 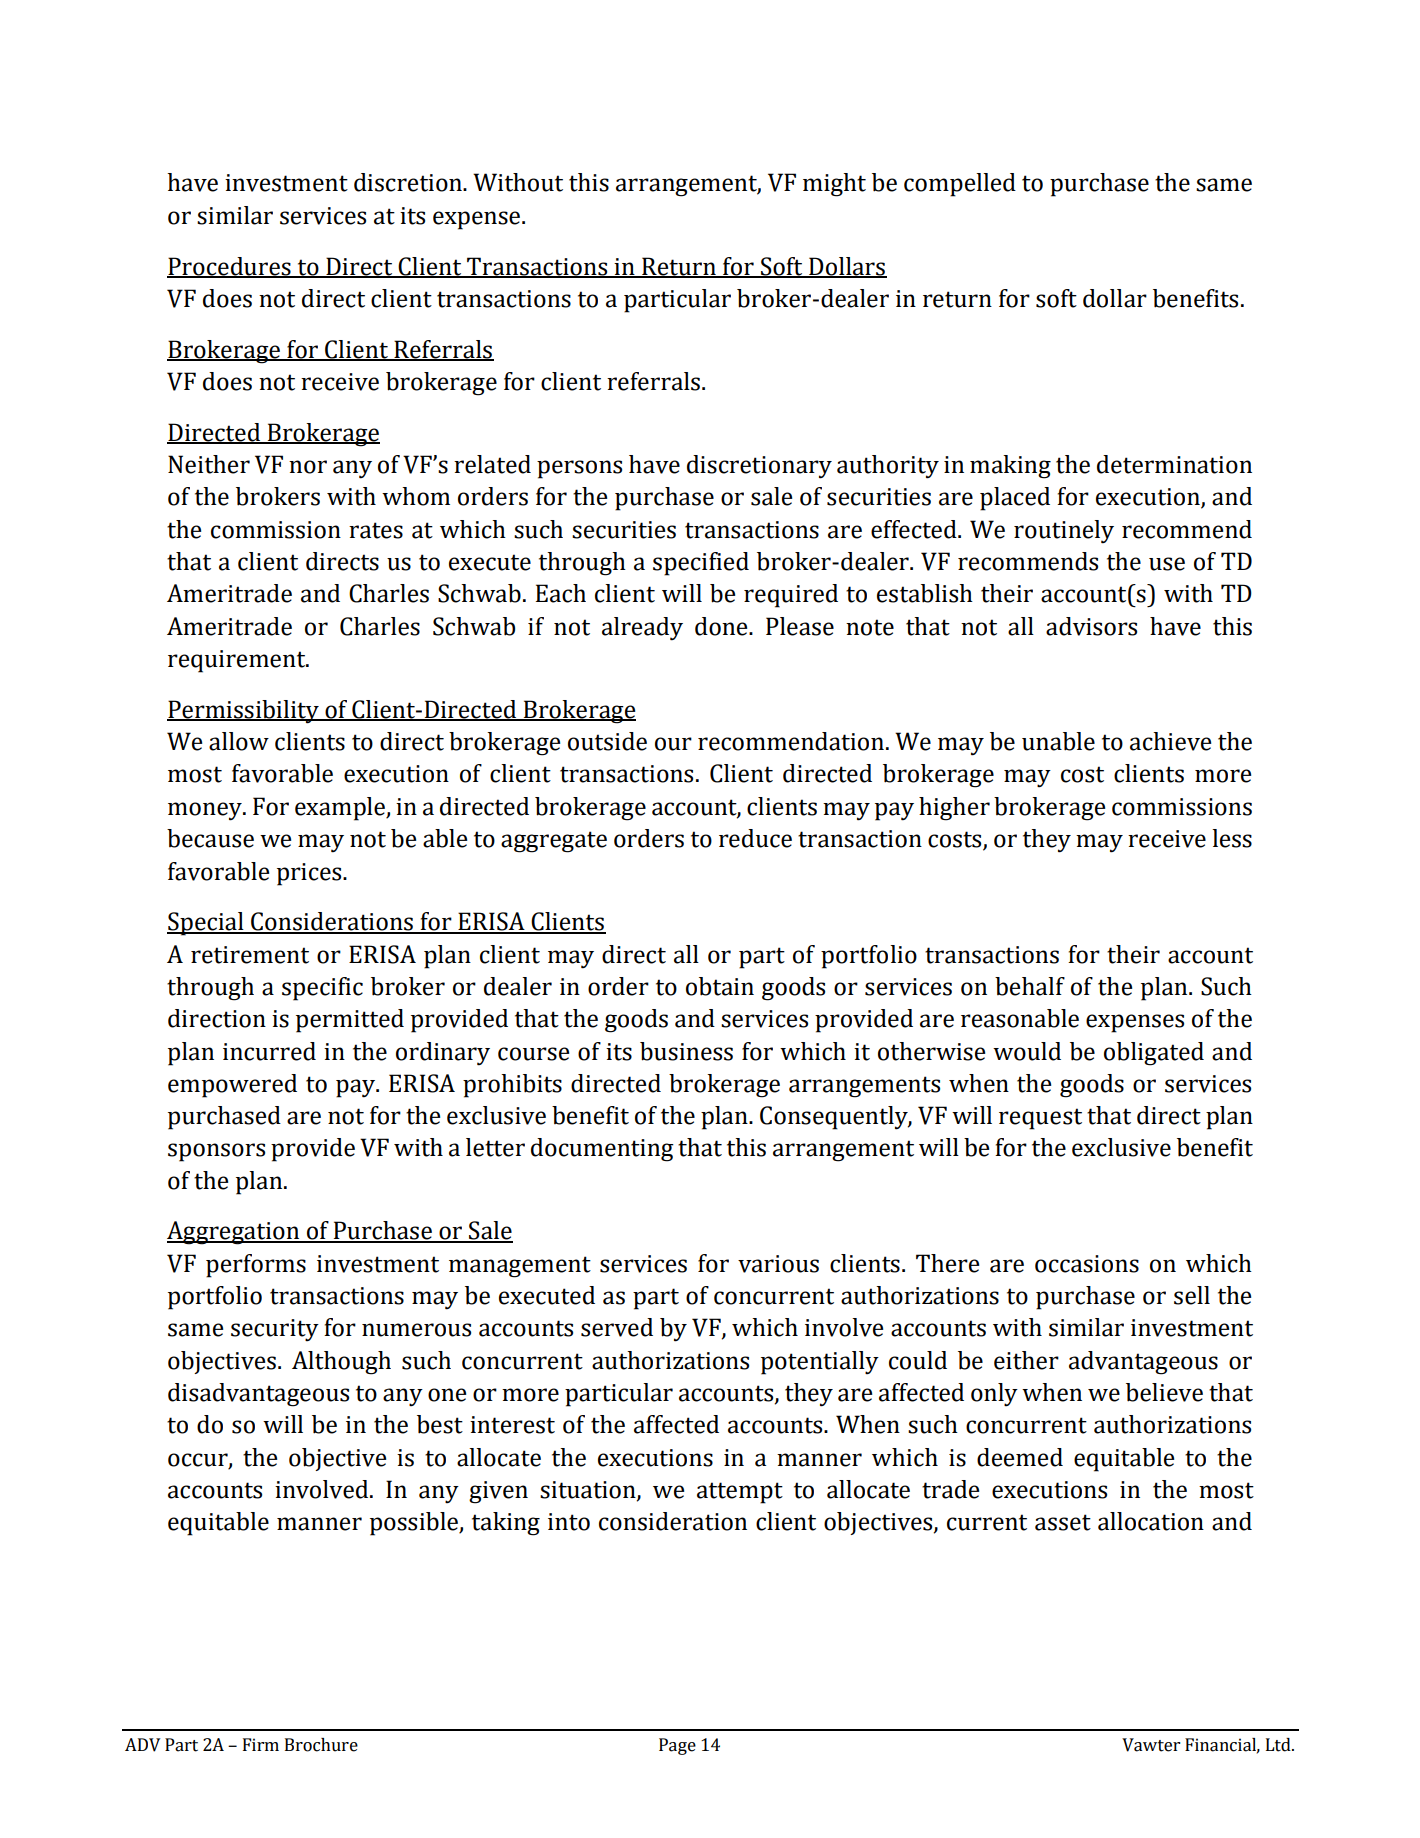 What do you see at coordinates (230, 267) in the image?
I see `Procedures` at bounding box center [230, 267].
